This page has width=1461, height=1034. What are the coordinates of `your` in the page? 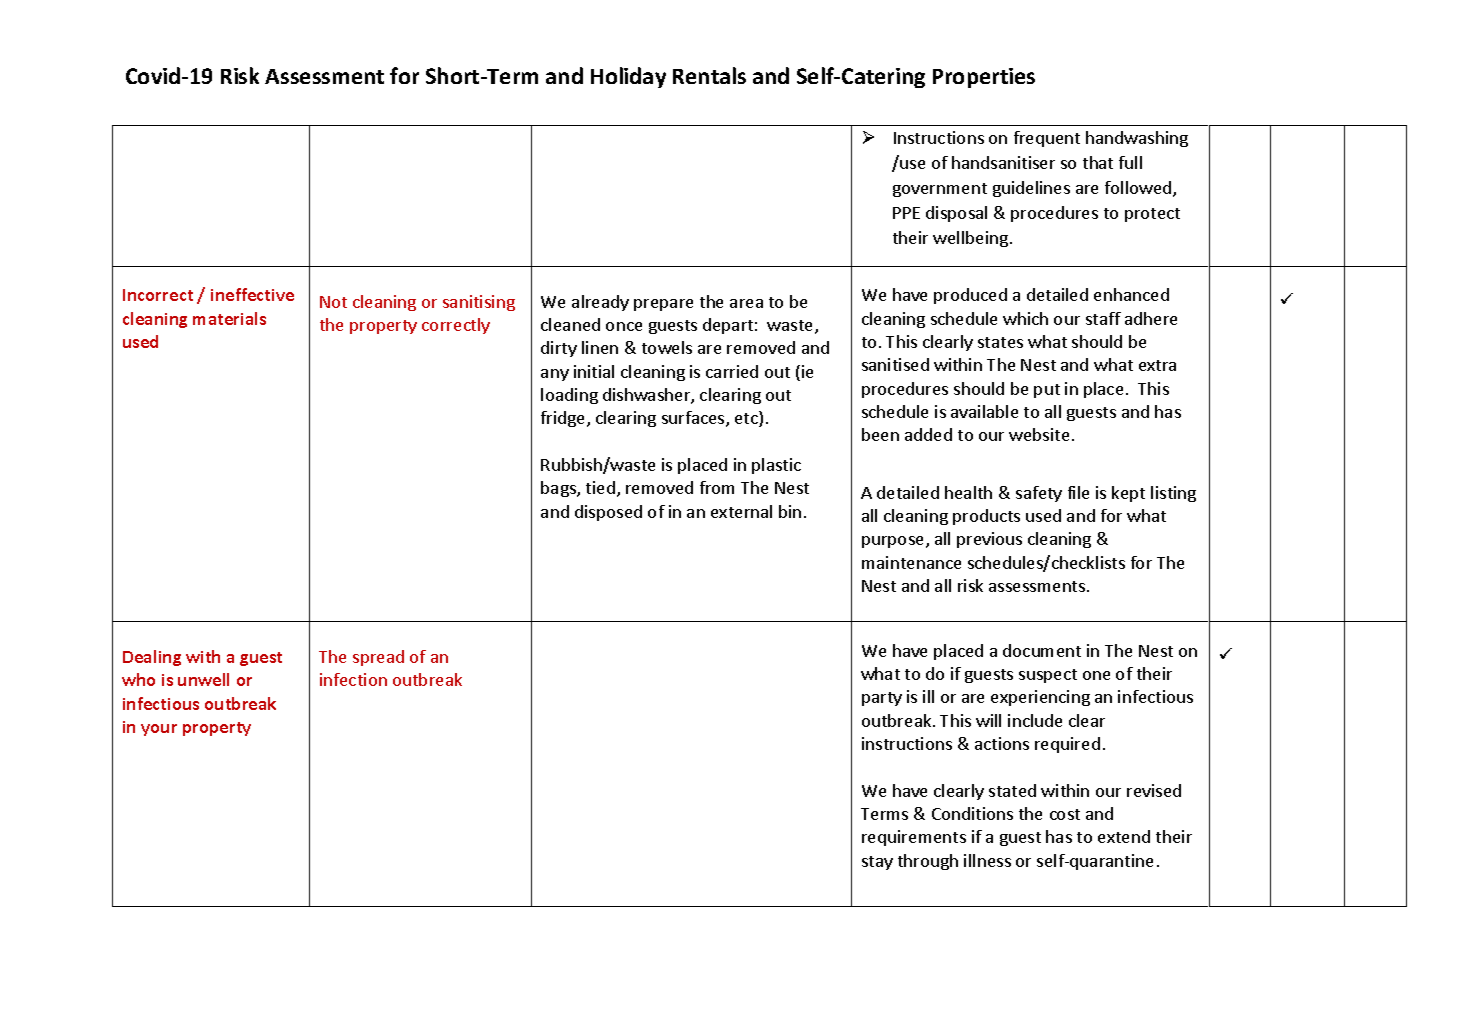 It's located at (159, 730).
